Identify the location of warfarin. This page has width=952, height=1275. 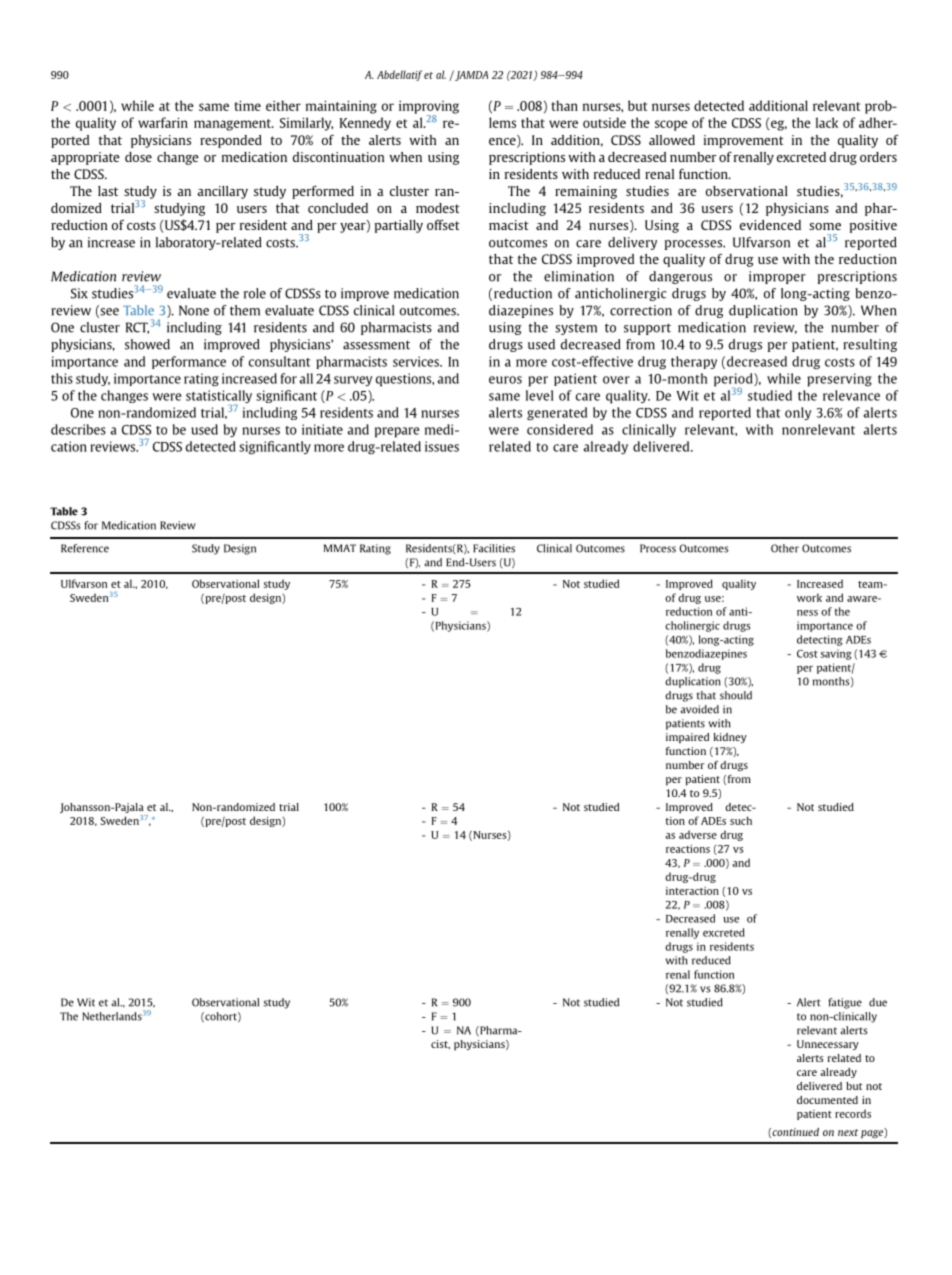
(163, 122).
